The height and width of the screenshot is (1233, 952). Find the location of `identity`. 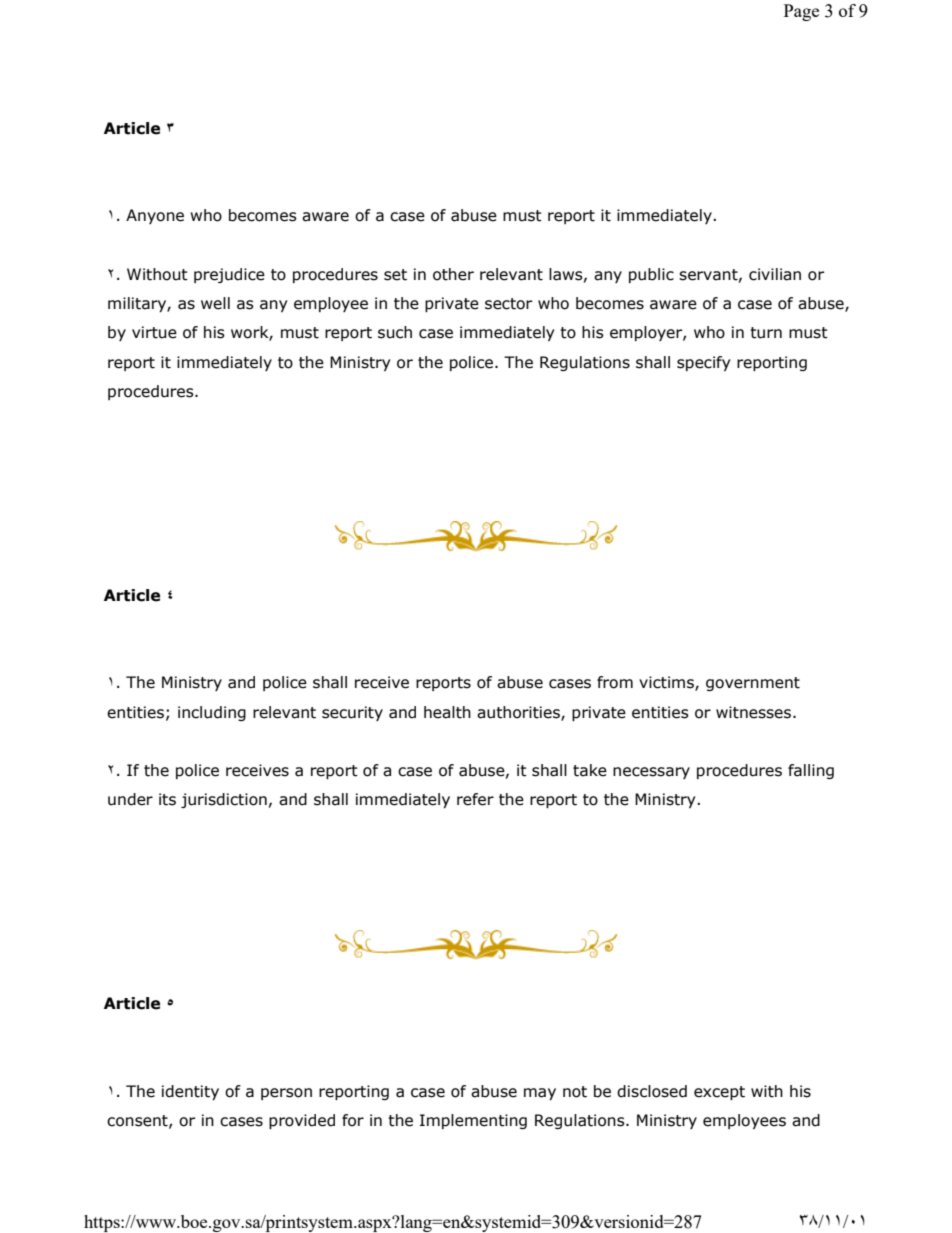

identity is located at coordinates (190, 1092).
